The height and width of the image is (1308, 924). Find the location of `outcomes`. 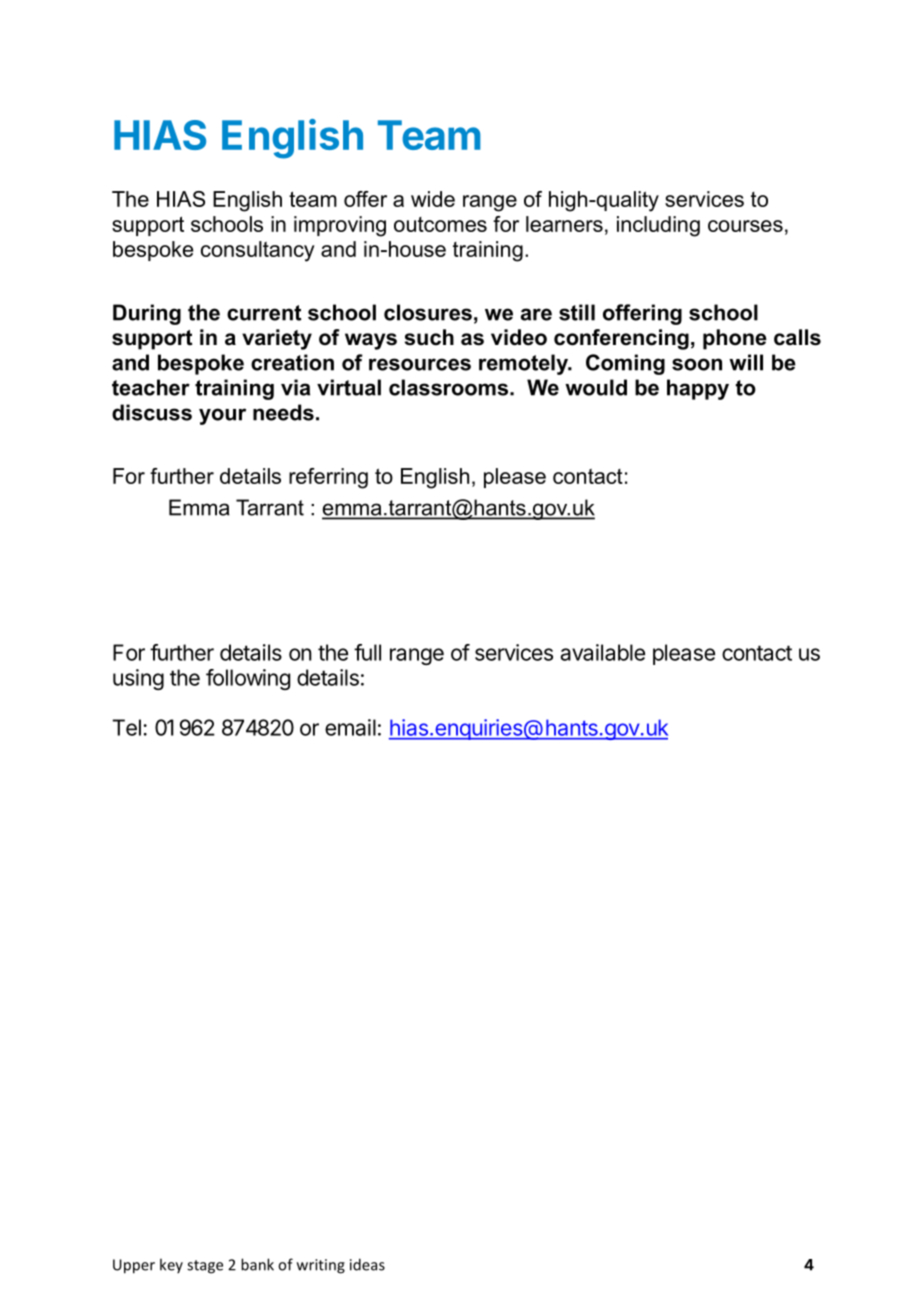

outcomes is located at coordinates (440, 224).
